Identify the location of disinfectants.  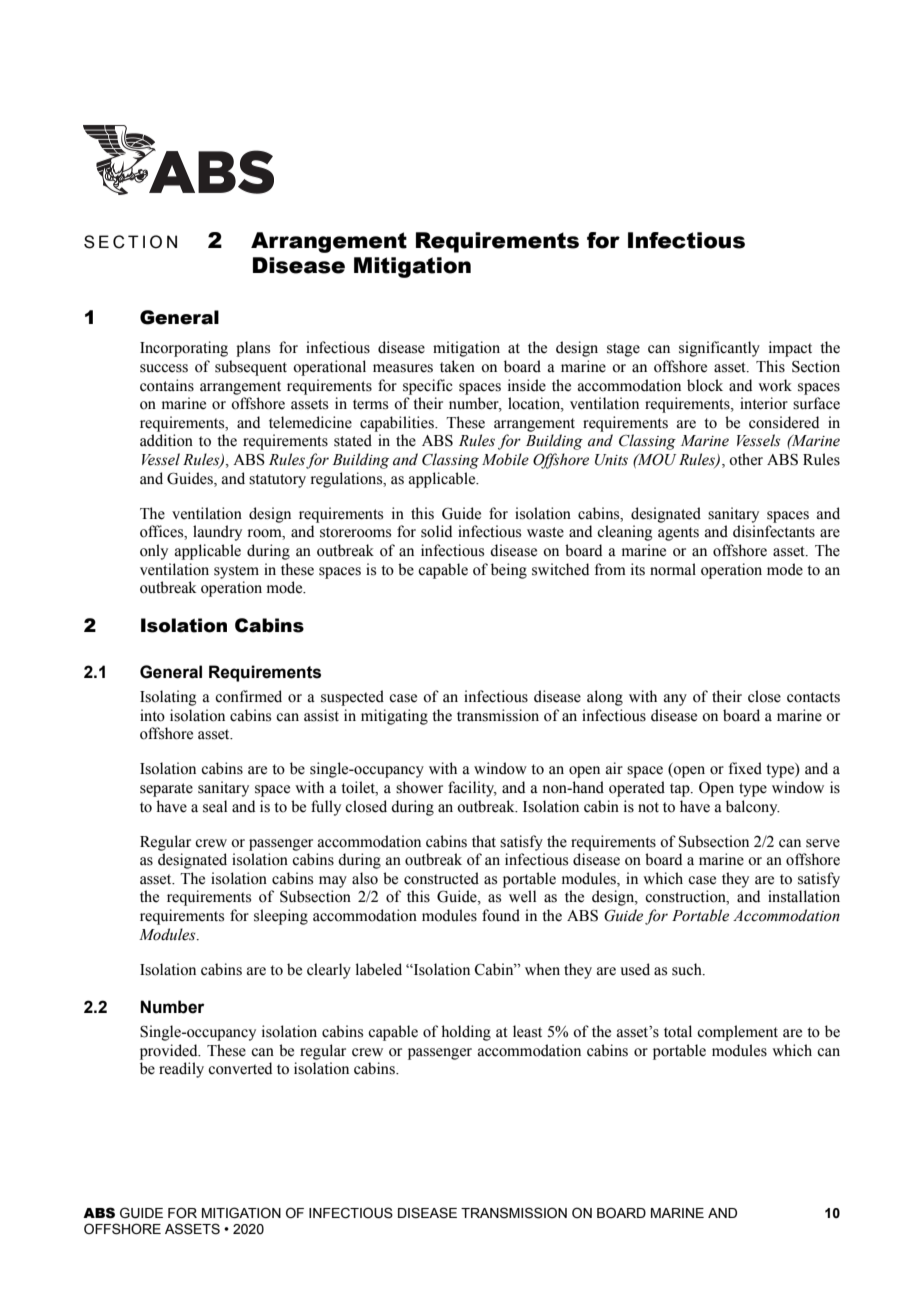
(774, 531).
